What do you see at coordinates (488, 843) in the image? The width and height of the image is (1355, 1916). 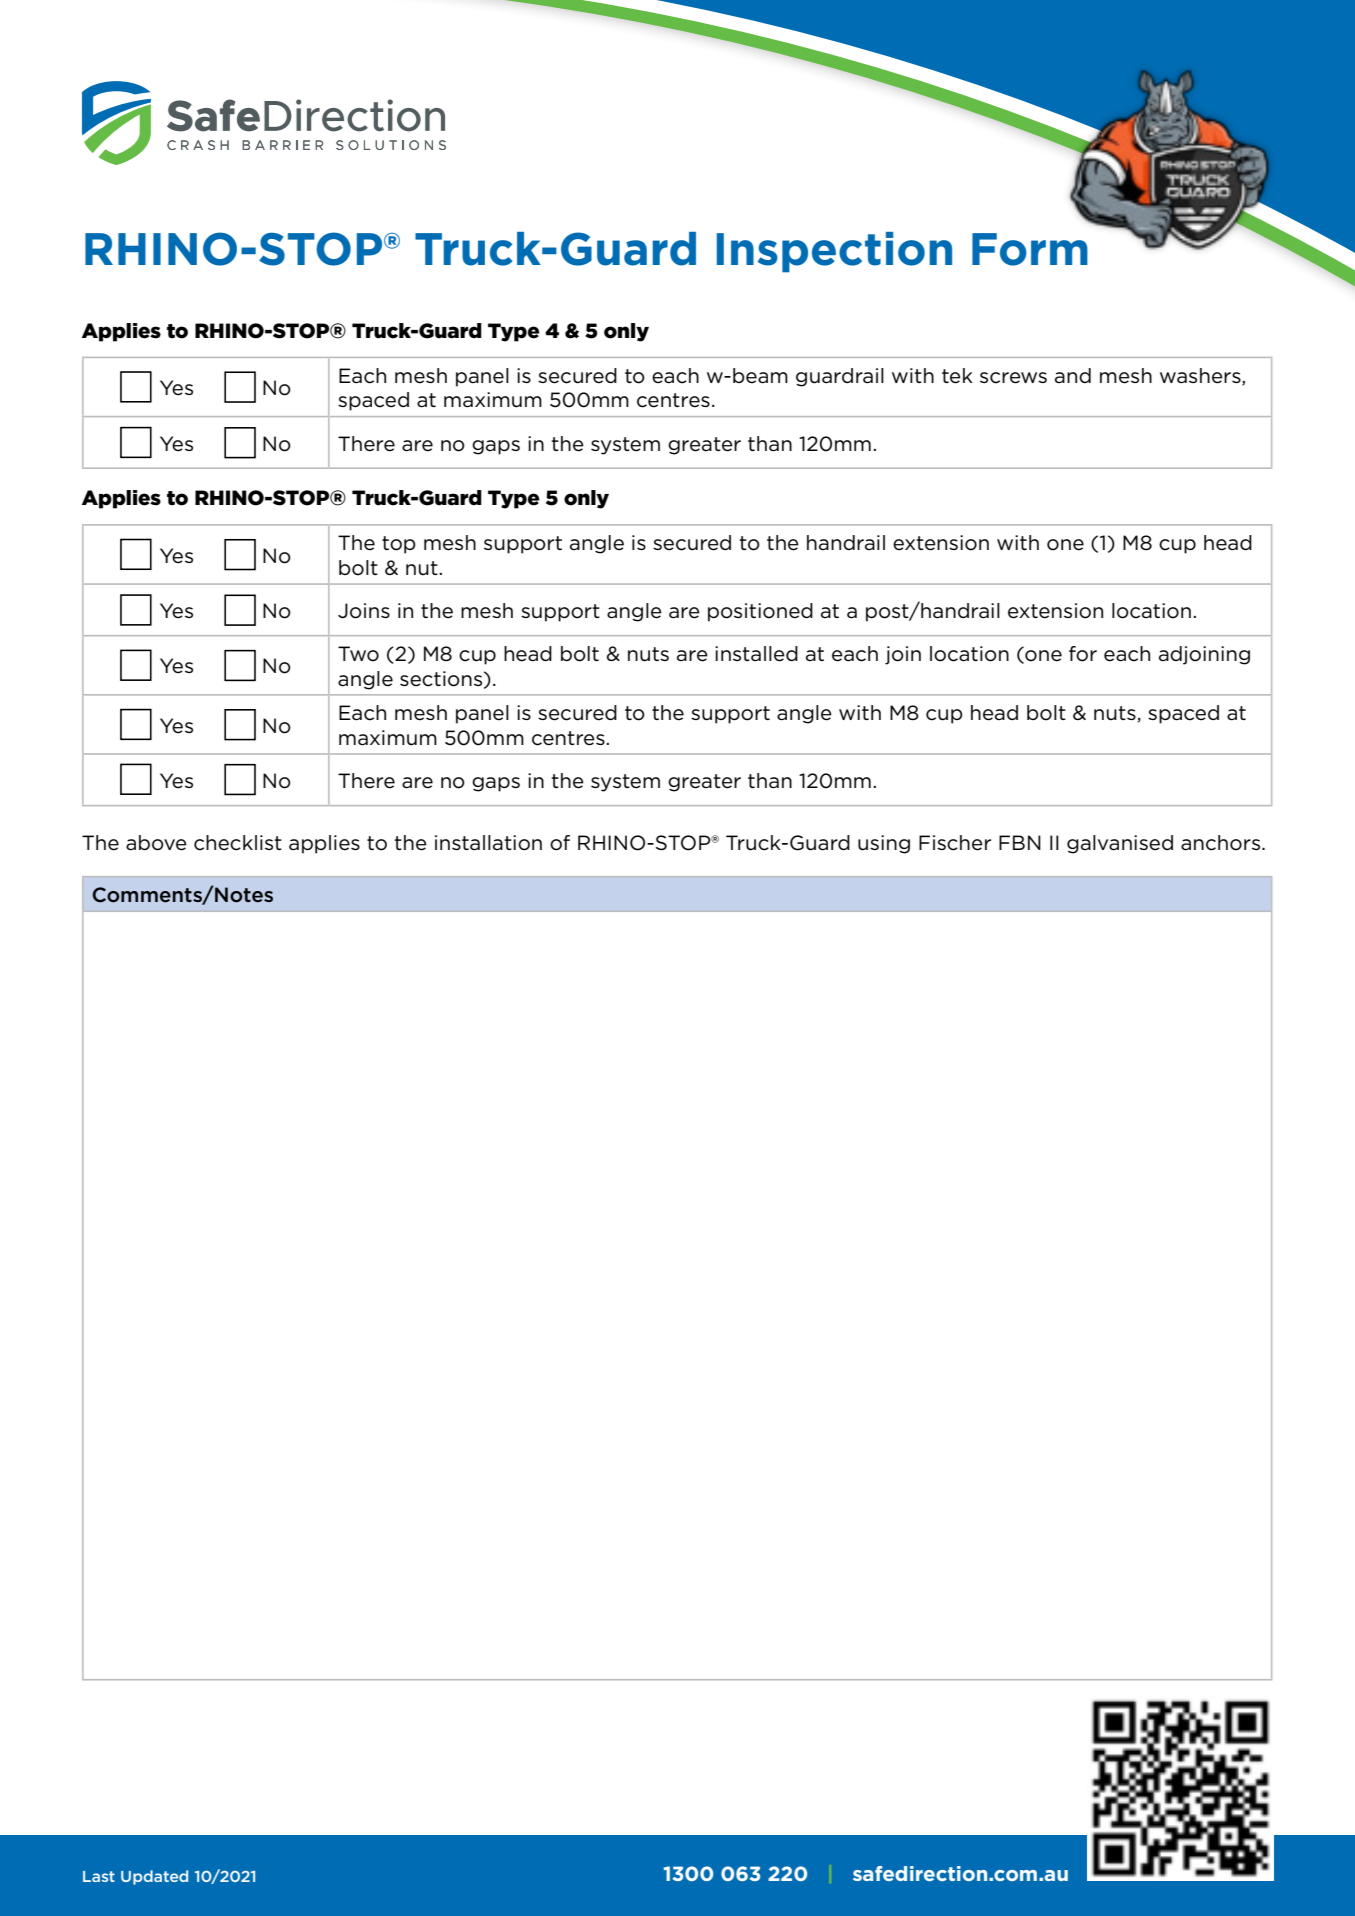 I see `installation` at bounding box center [488, 843].
